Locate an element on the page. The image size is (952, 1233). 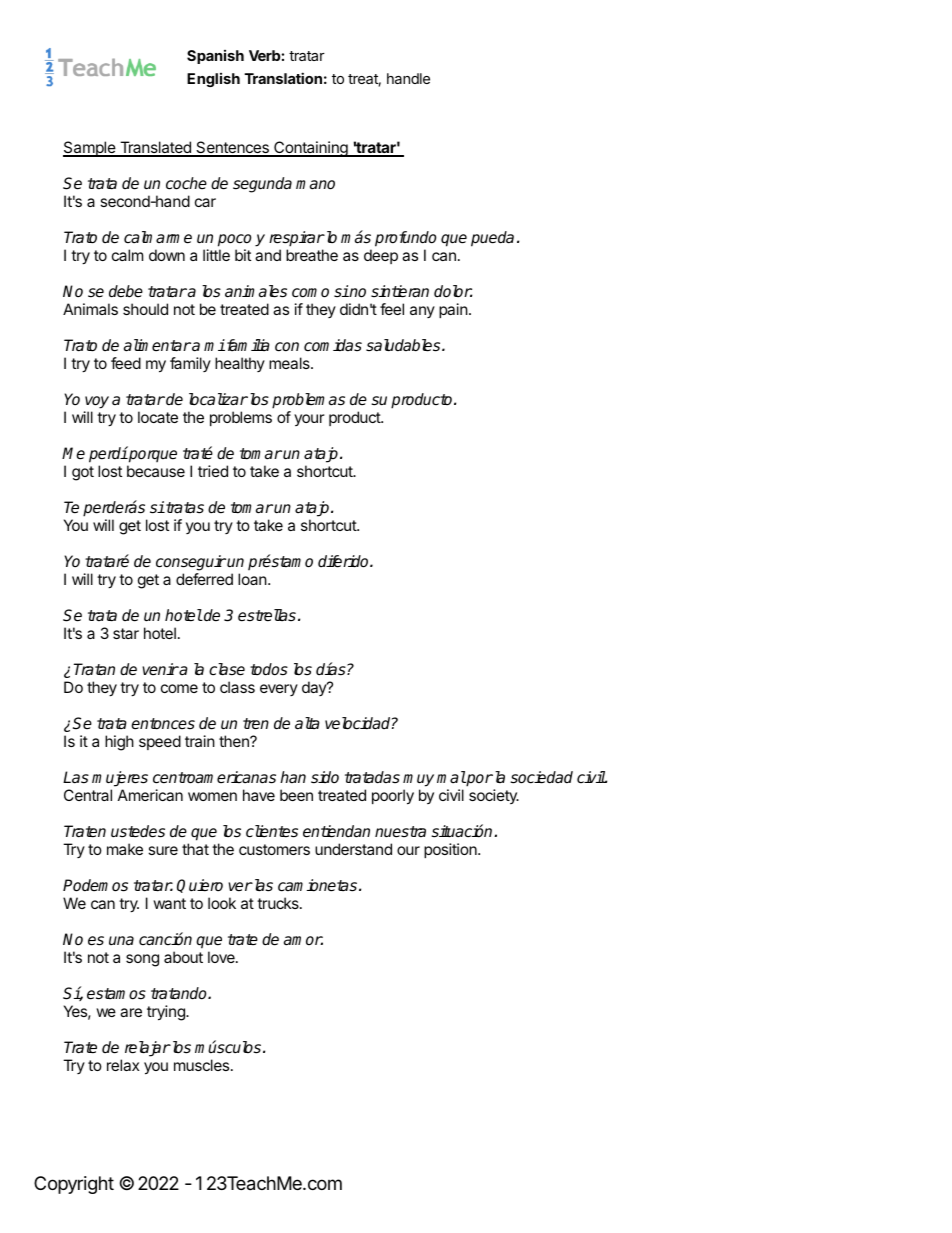
Translated is located at coordinates (155, 148).
